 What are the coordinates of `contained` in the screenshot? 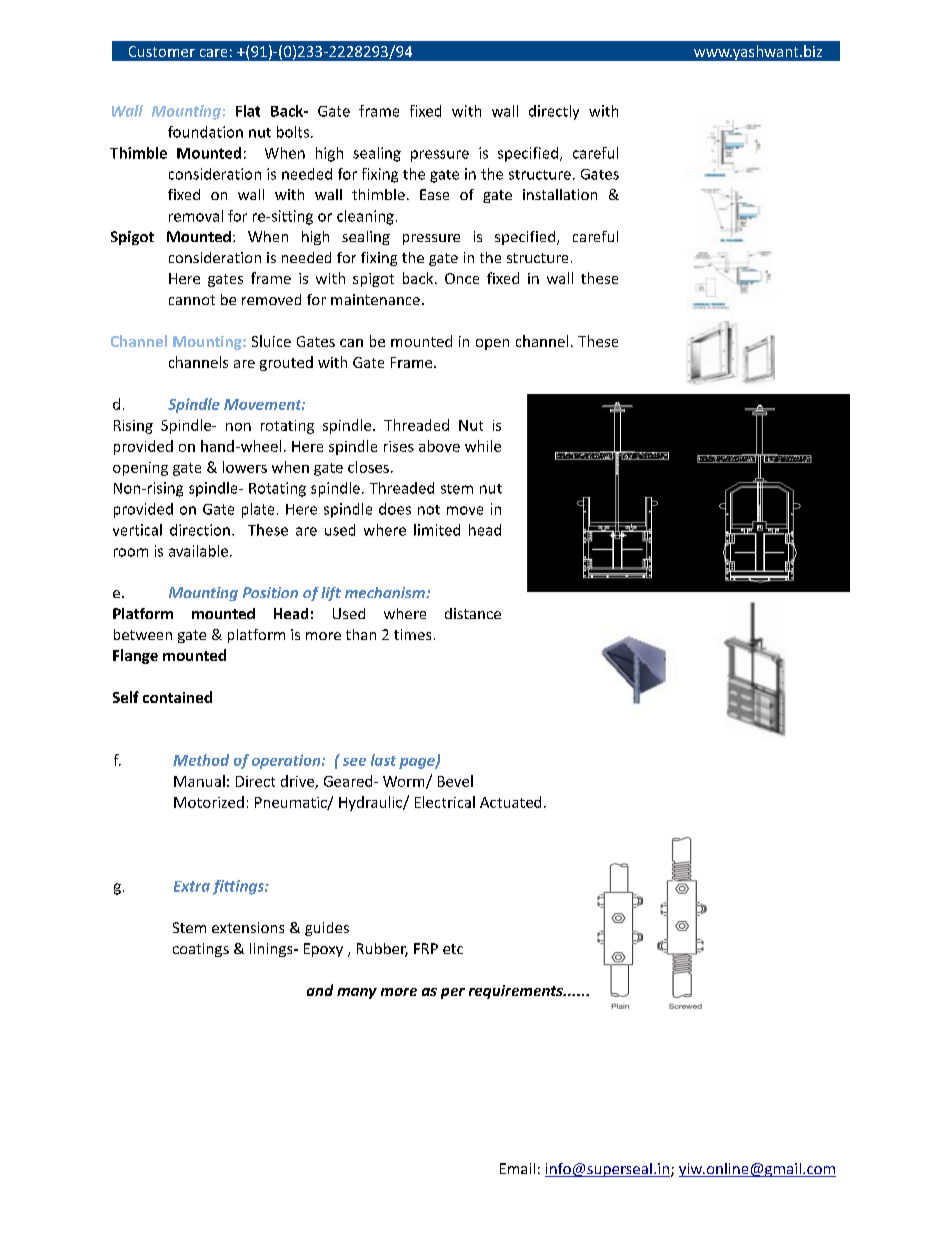 It's located at (177, 697).
